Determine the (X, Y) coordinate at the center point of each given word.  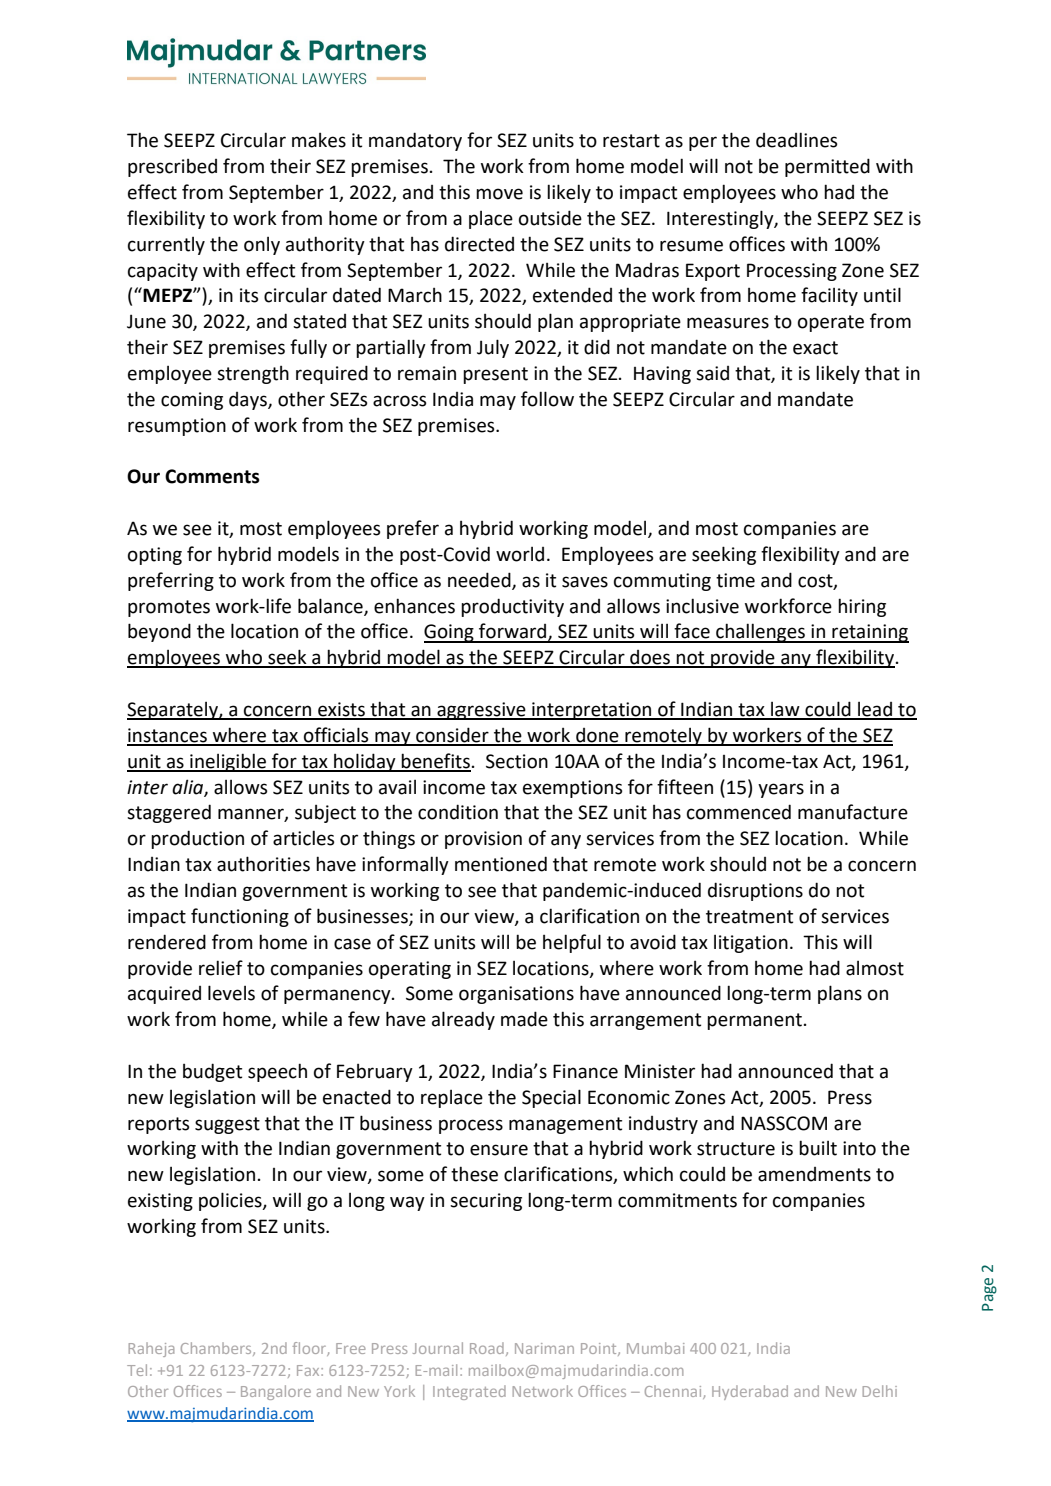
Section (517, 761)
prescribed (172, 168)
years (781, 790)
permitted (827, 167)
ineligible (228, 762)
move (499, 194)
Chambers (217, 1349)
